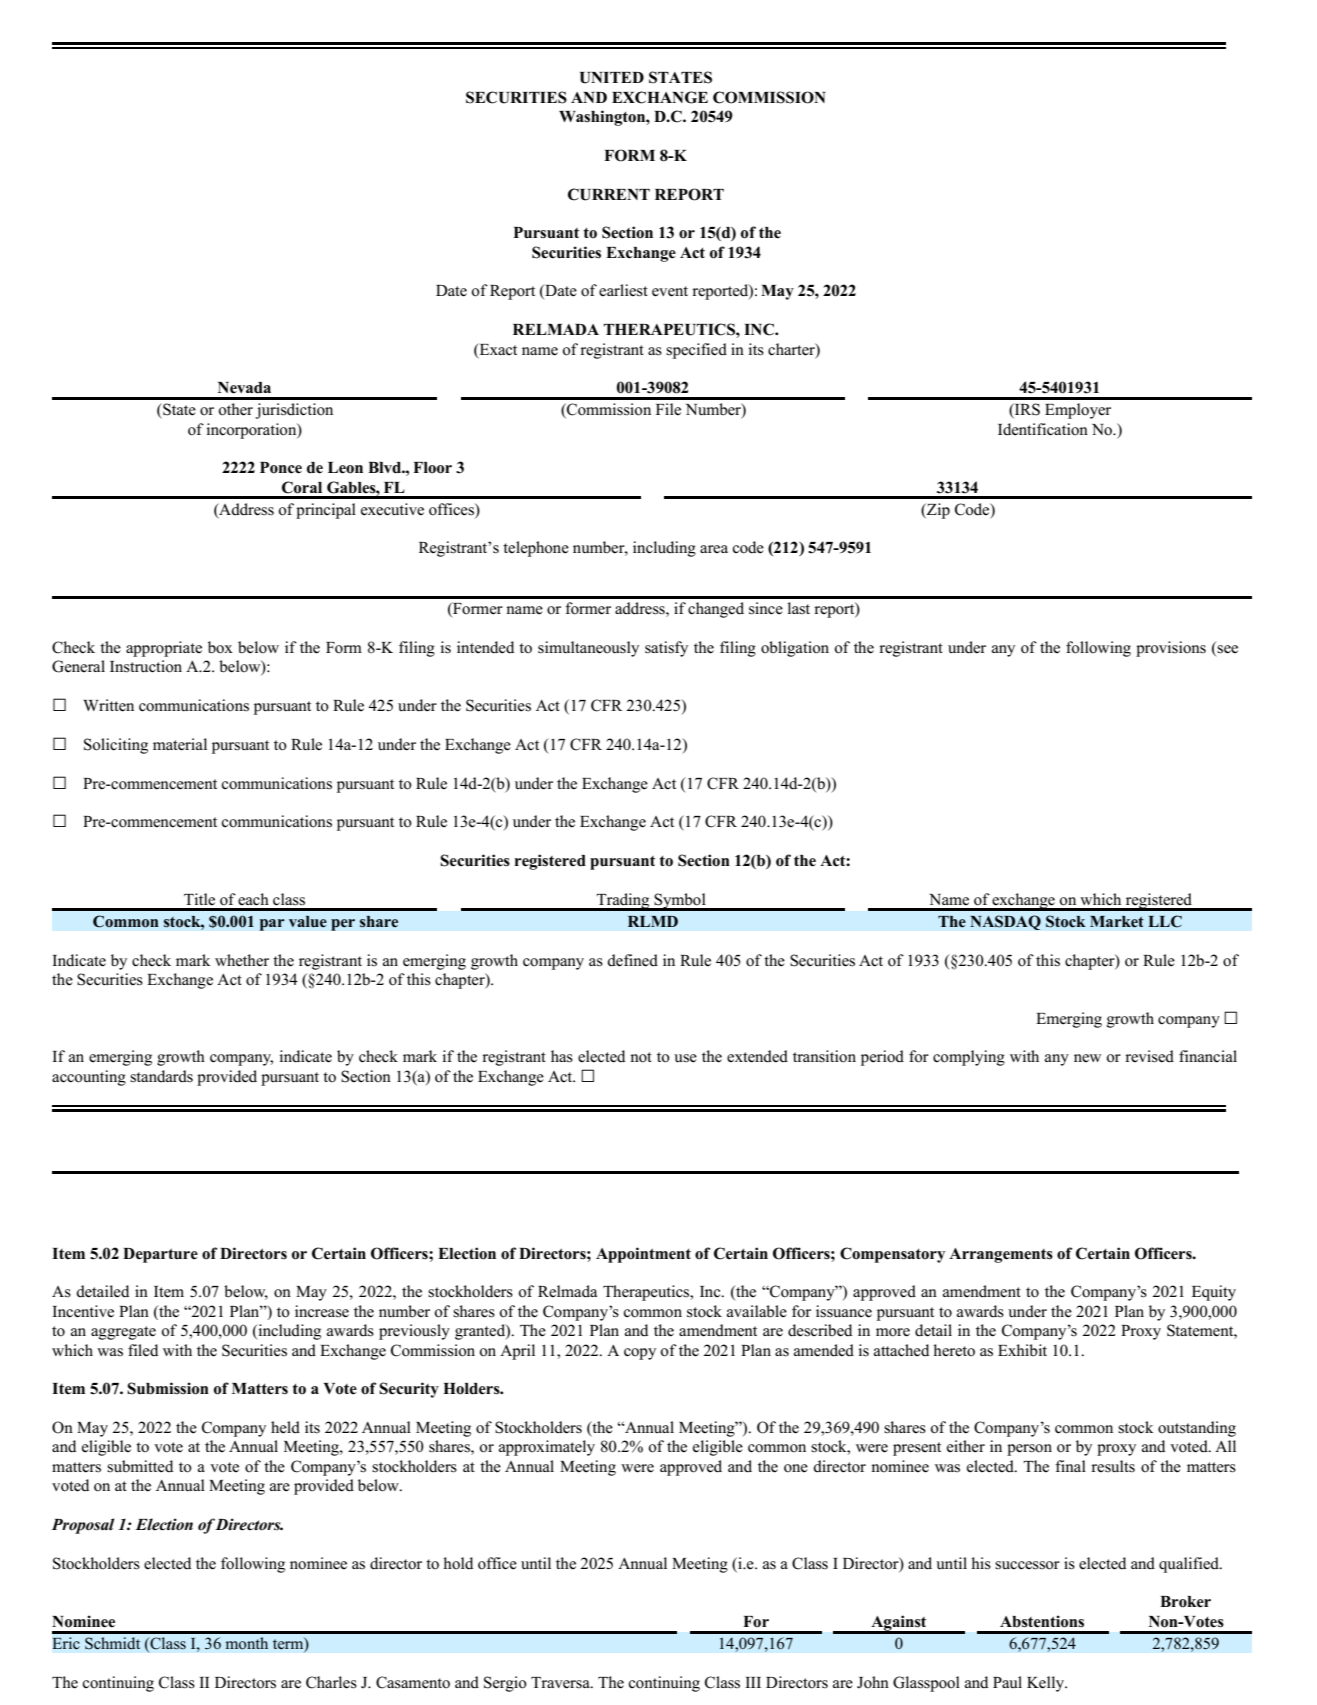 The height and width of the image is (1705, 1317). What do you see at coordinates (641, 1057) in the image?
I see `not` at bounding box center [641, 1057].
